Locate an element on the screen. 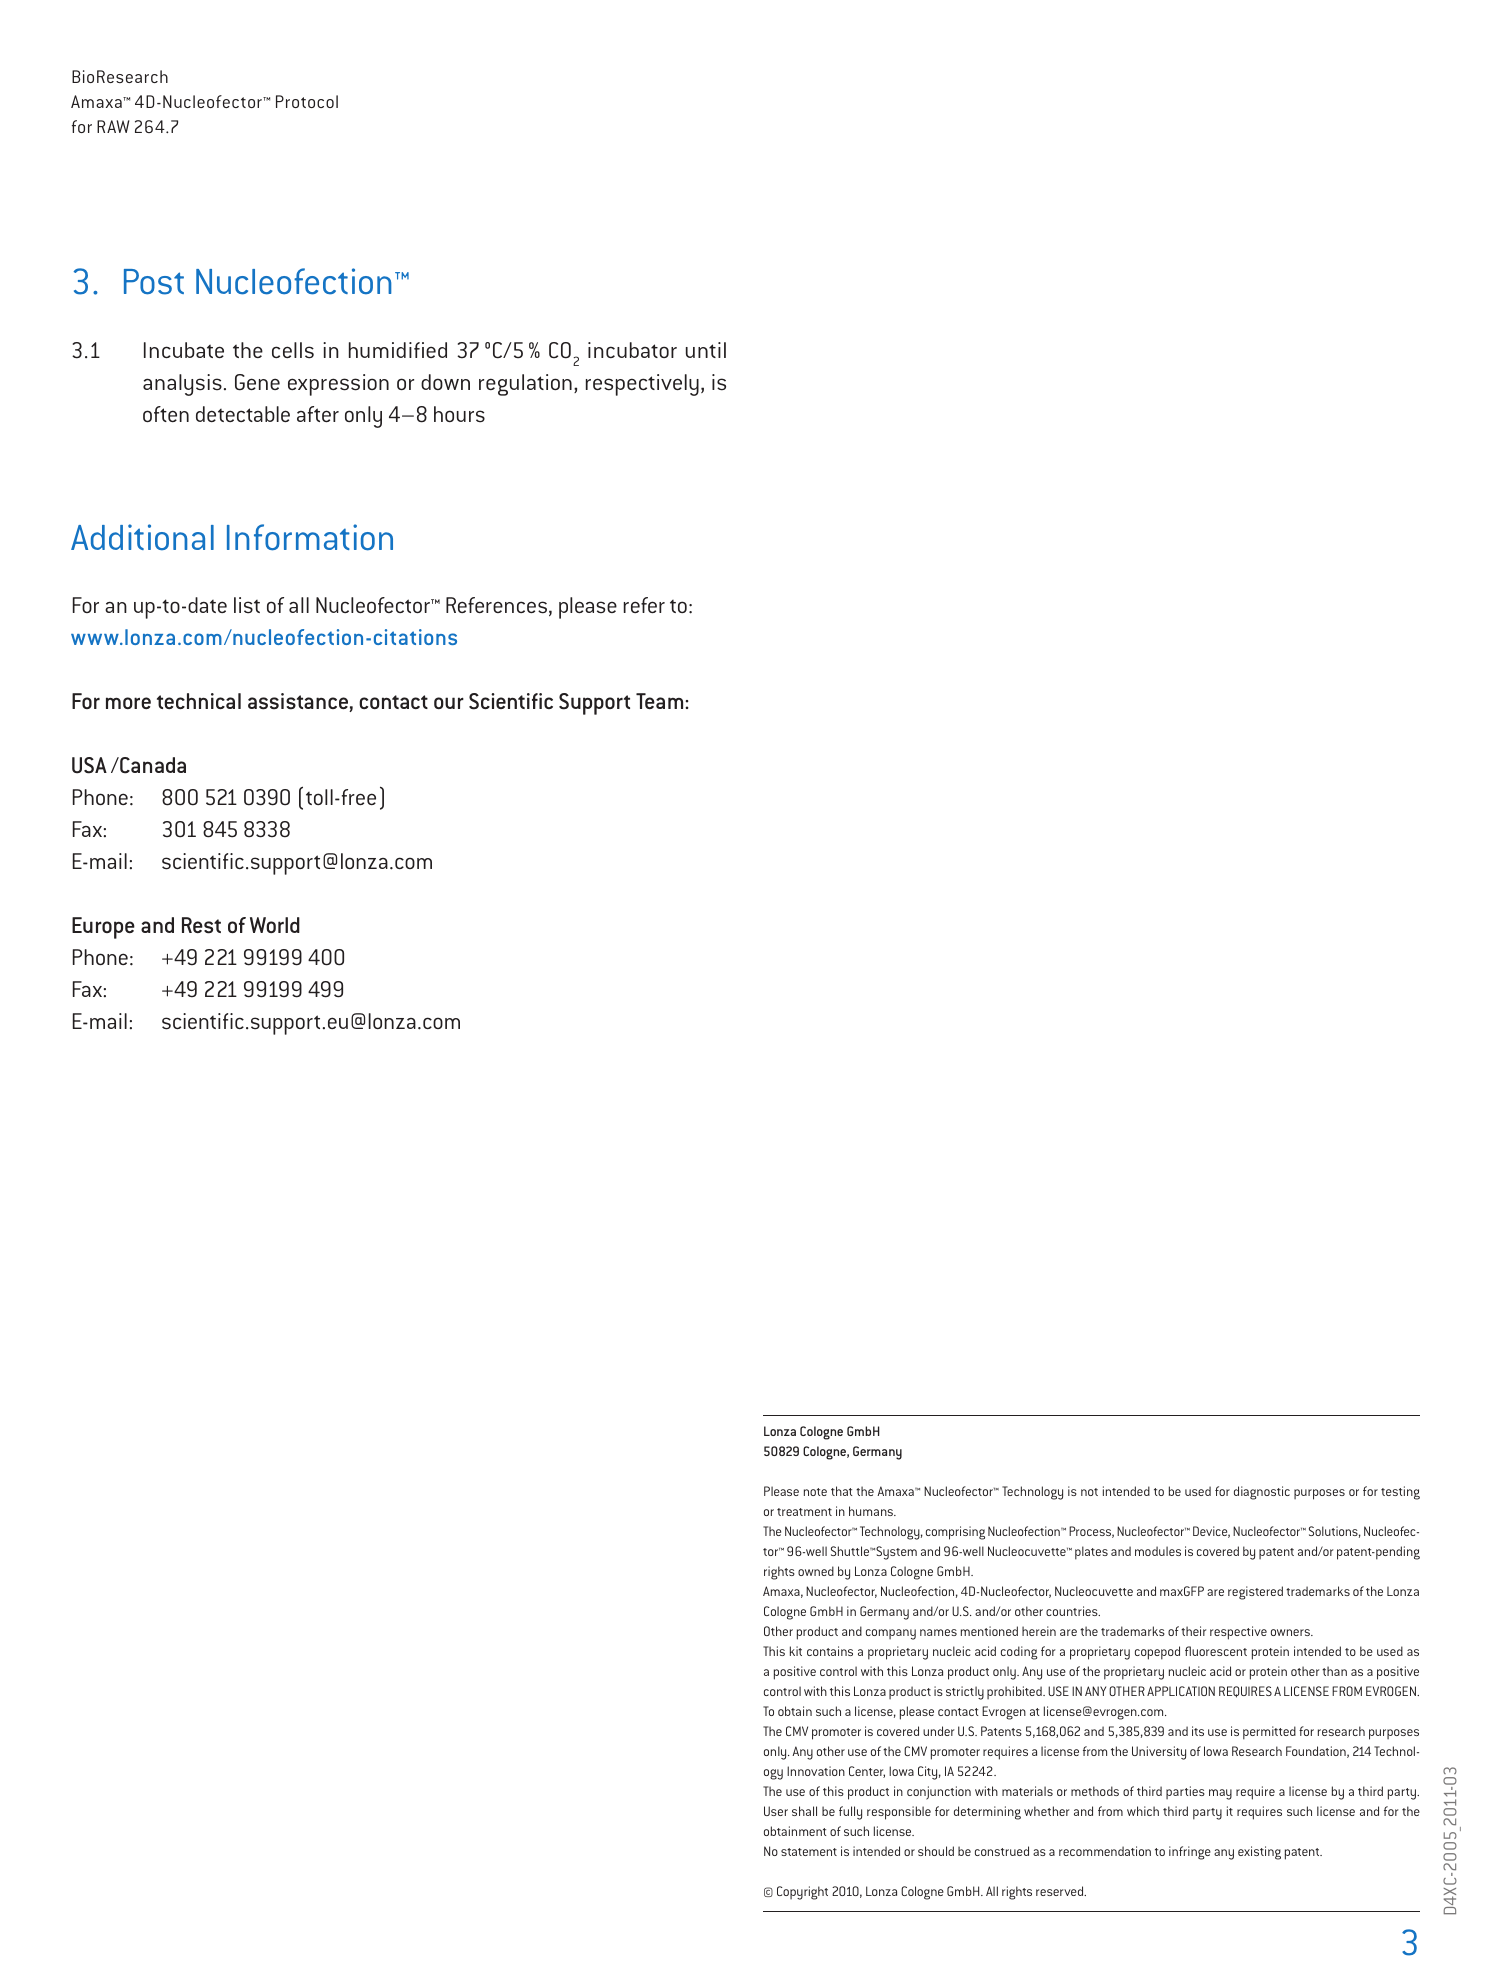 This screenshot has width=1491, height=1988. Protocol is located at coordinates (307, 101).
